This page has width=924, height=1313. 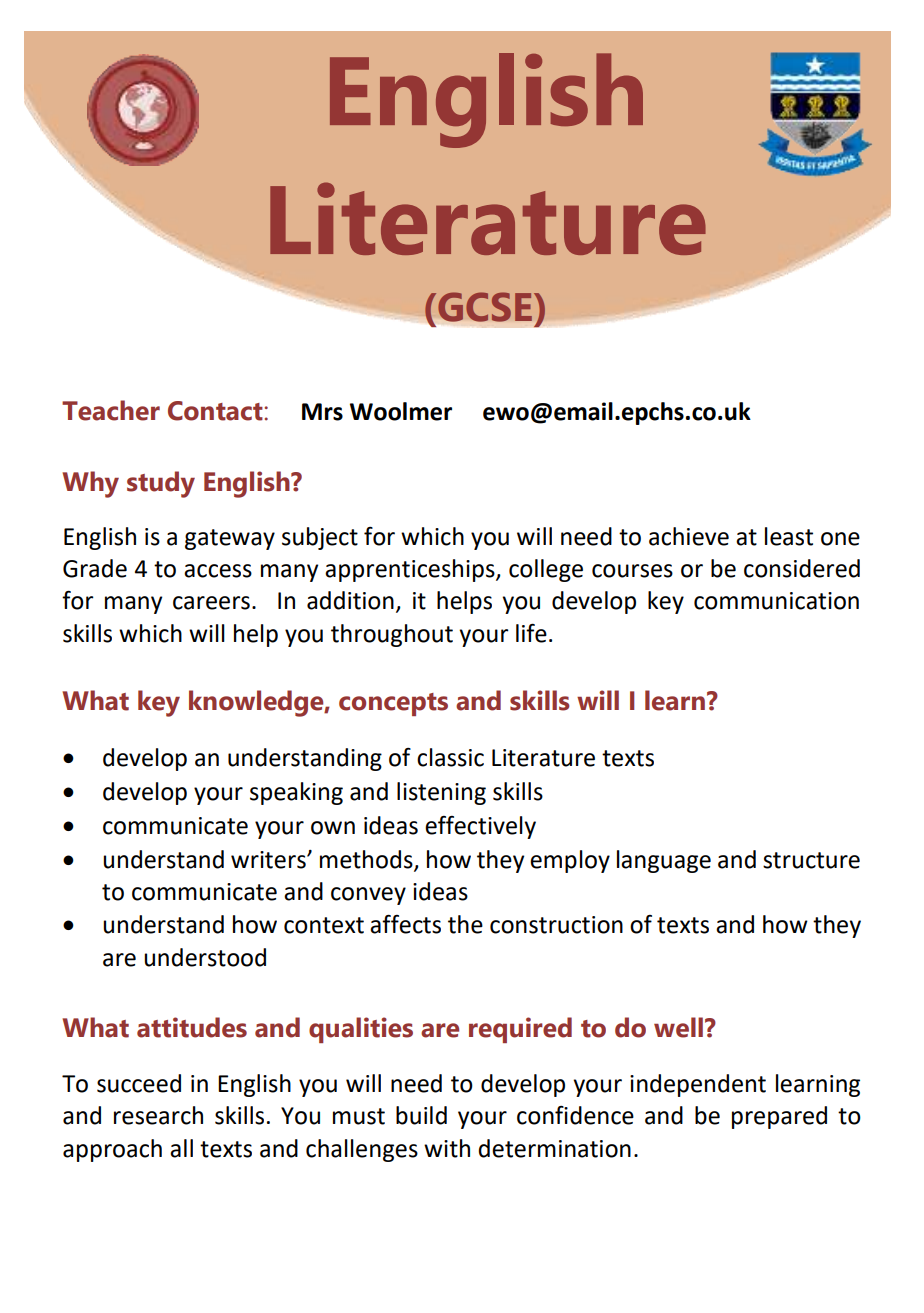 I want to click on writers, so click(x=269, y=860).
